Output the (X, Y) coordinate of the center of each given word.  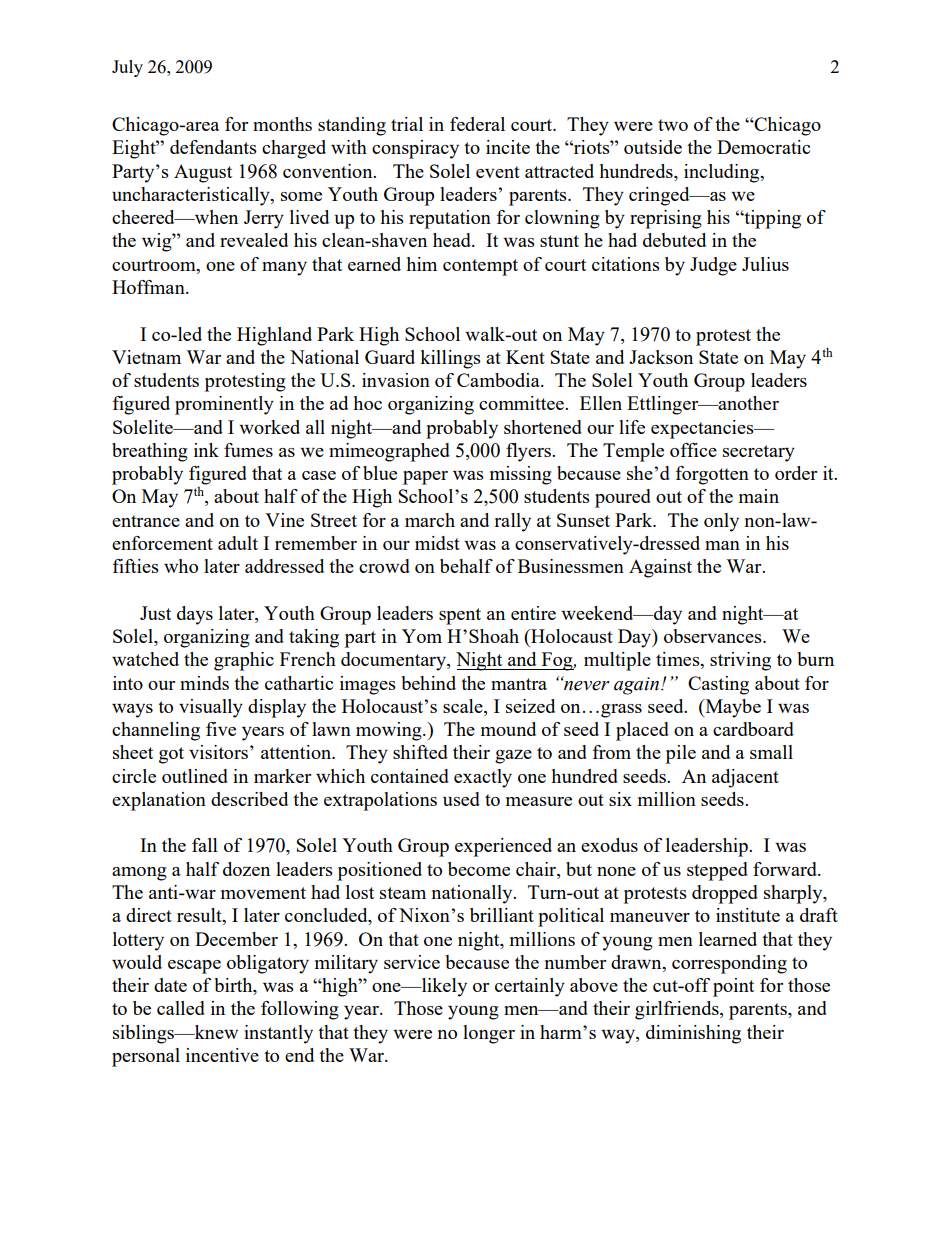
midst (437, 543)
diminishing (693, 1034)
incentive (222, 1055)
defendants (213, 147)
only (721, 522)
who (181, 566)
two (673, 125)
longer (489, 1034)
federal (477, 124)
